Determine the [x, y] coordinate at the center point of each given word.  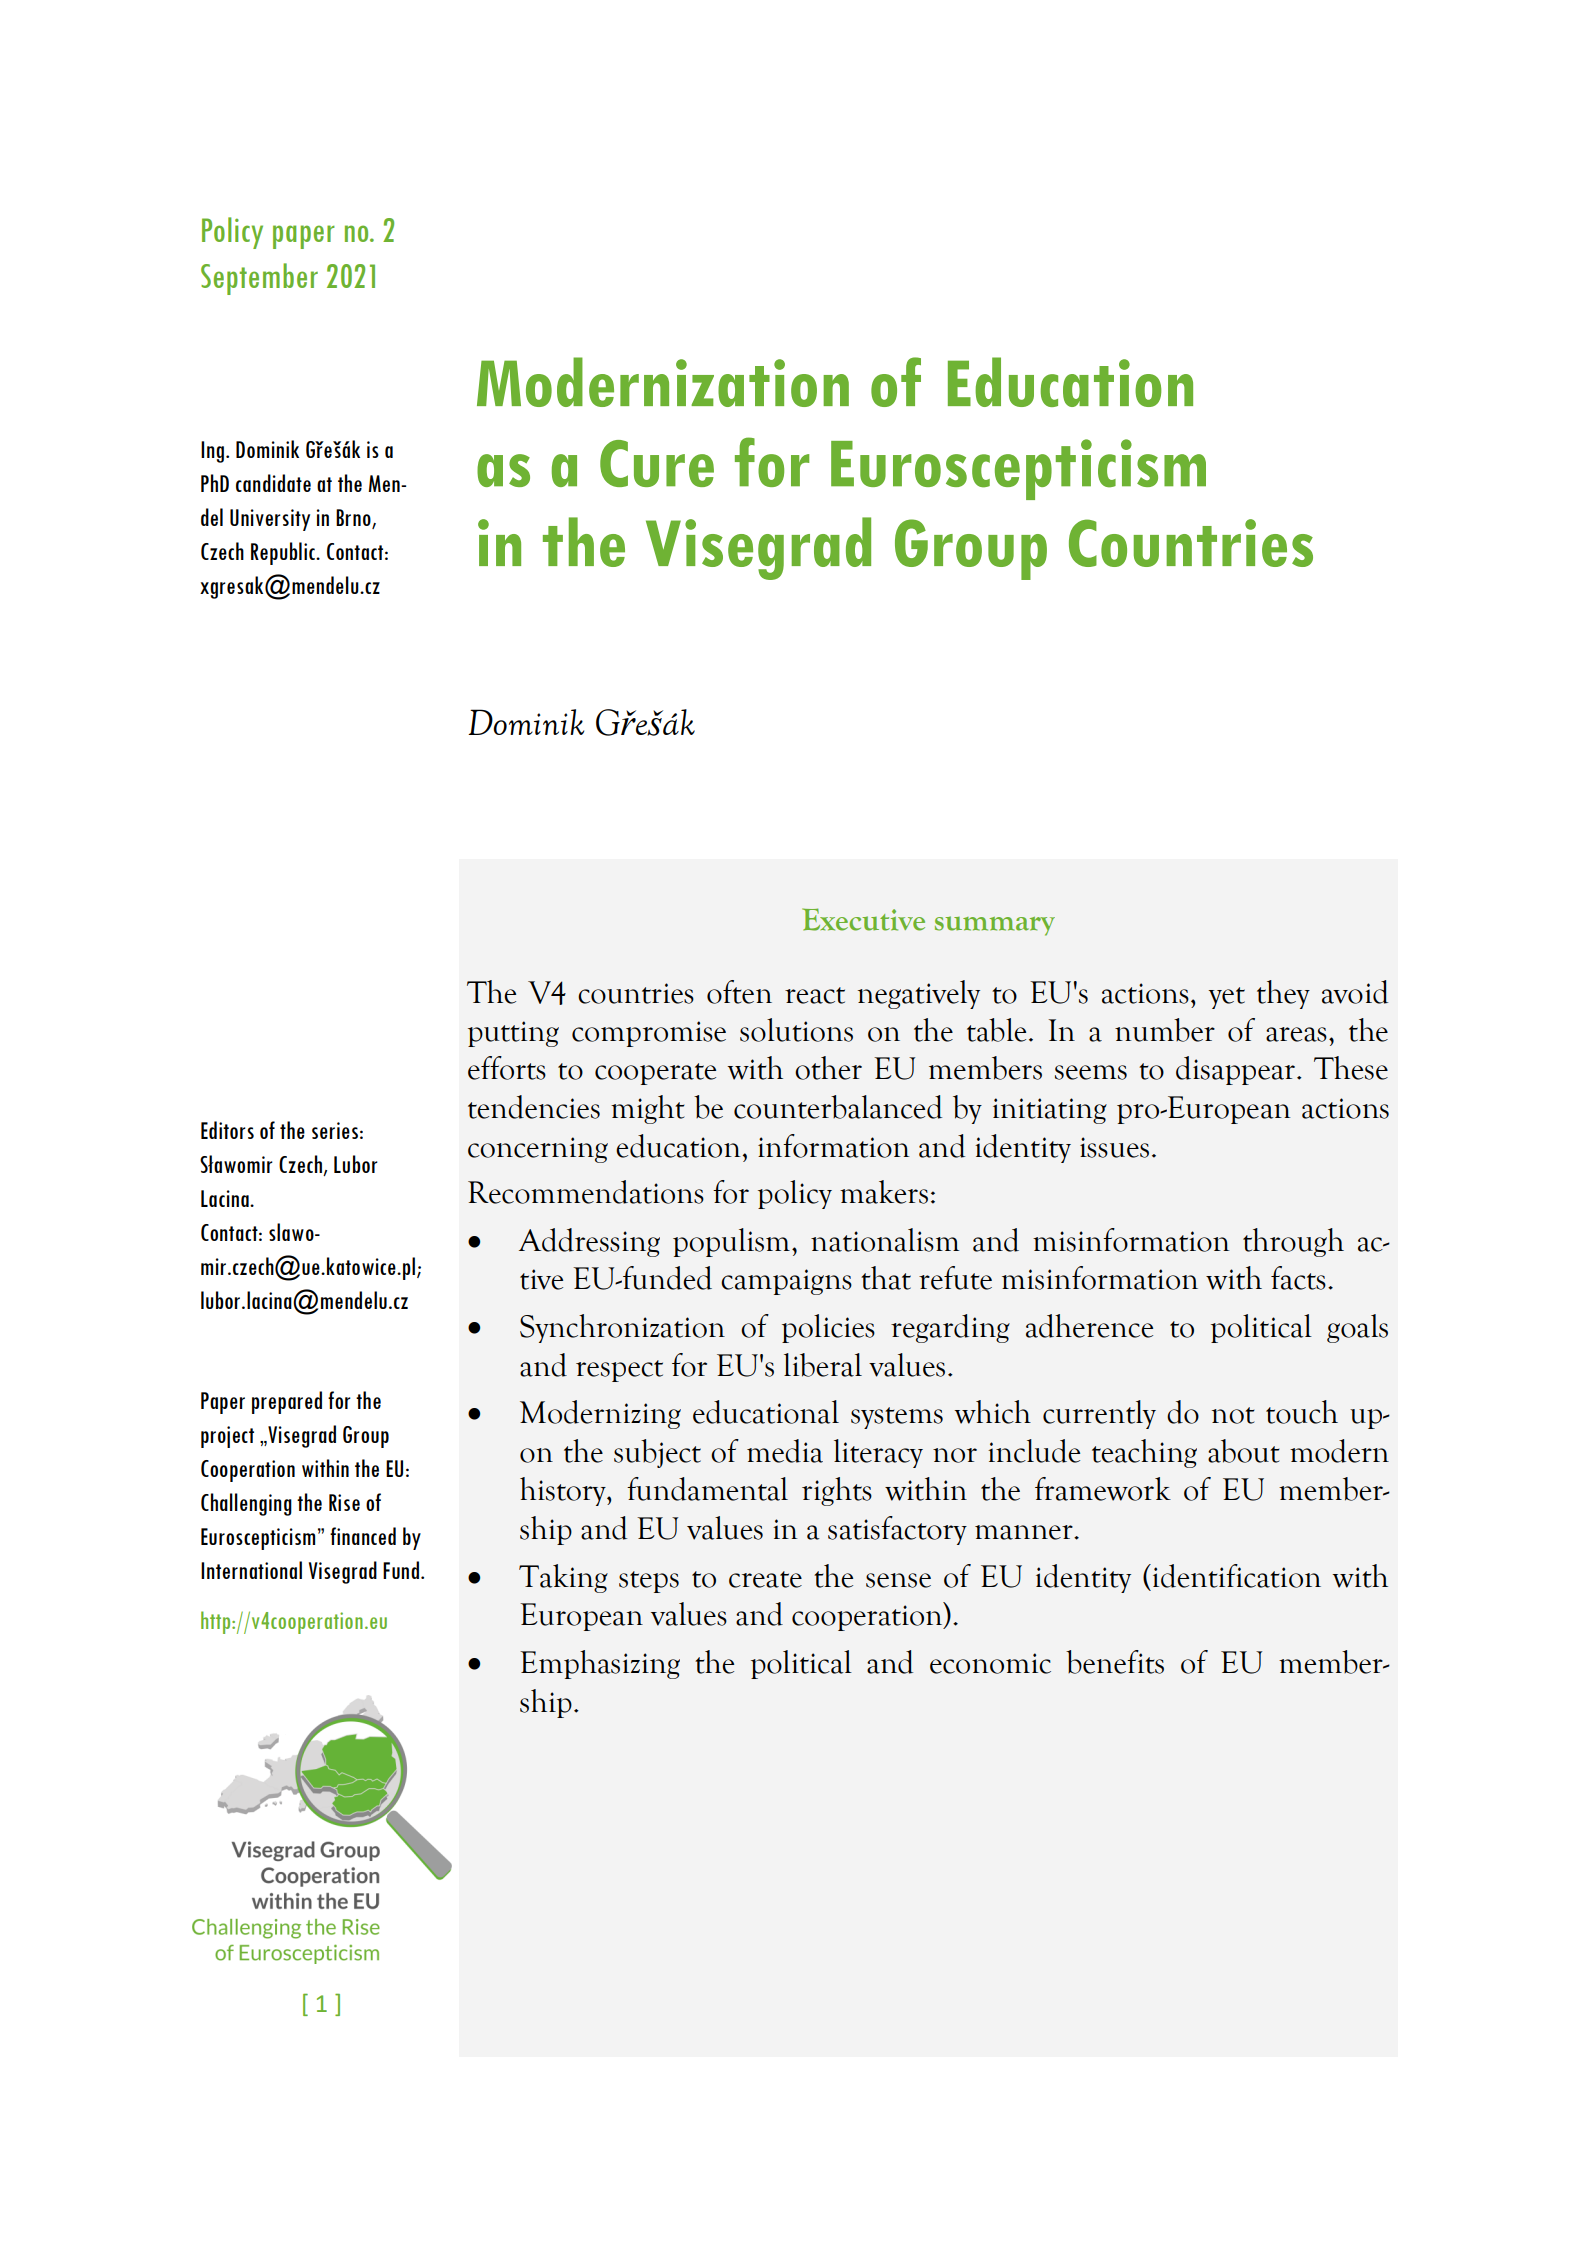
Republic [284, 553]
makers [884, 1192]
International [251, 1570]
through [1293, 1242]
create [765, 1579]
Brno [354, 518]
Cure [657, 463]
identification [1235, 1576]
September [259, 279]
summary [995, 926]
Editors [227, 1130]
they [1283, 994]
